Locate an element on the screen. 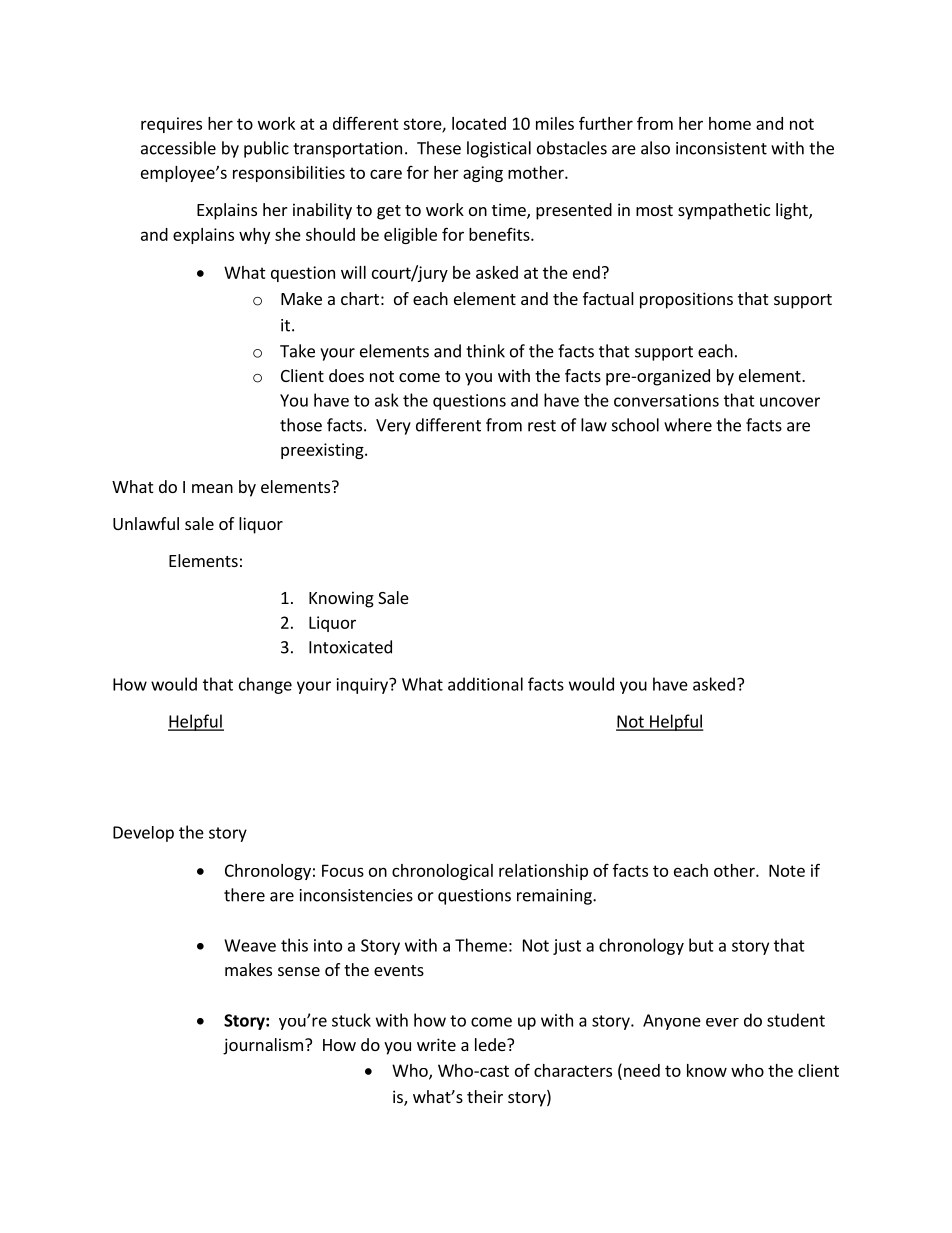  inconsistent is located at coordinates (721, 148).
